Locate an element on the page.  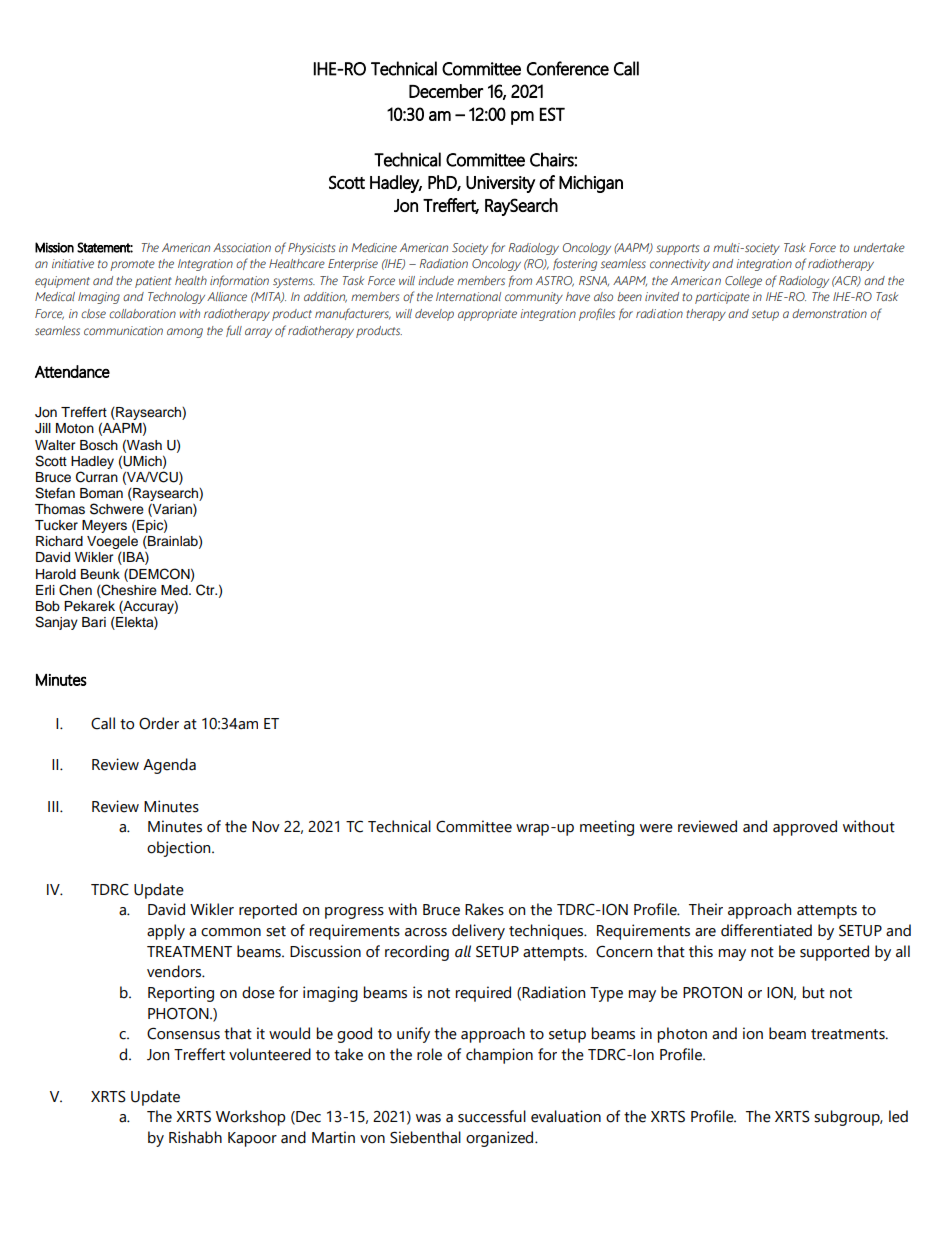
International is located at coordinates (468, 296).
